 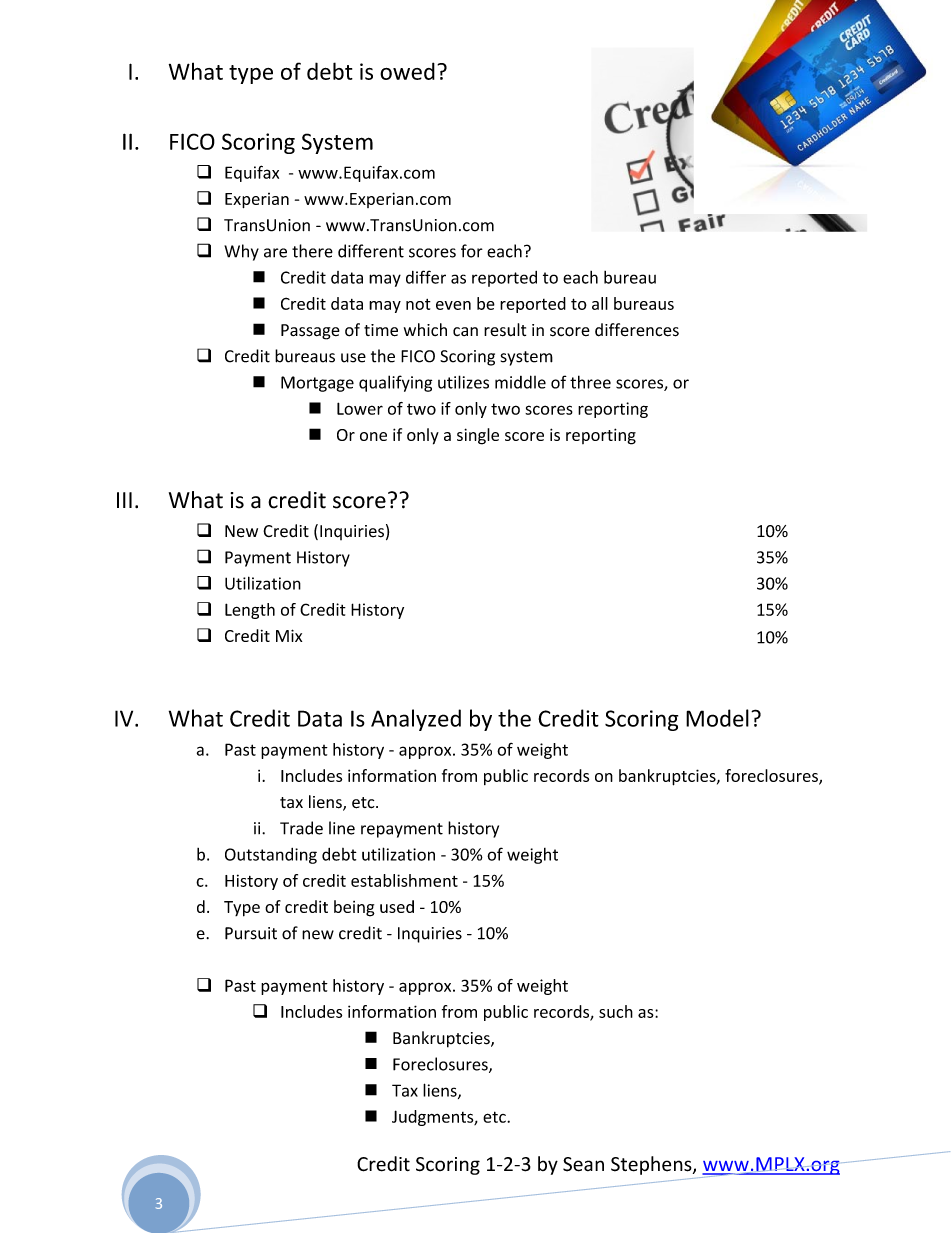 I want to click on Length, so click(x=250, y=611).
